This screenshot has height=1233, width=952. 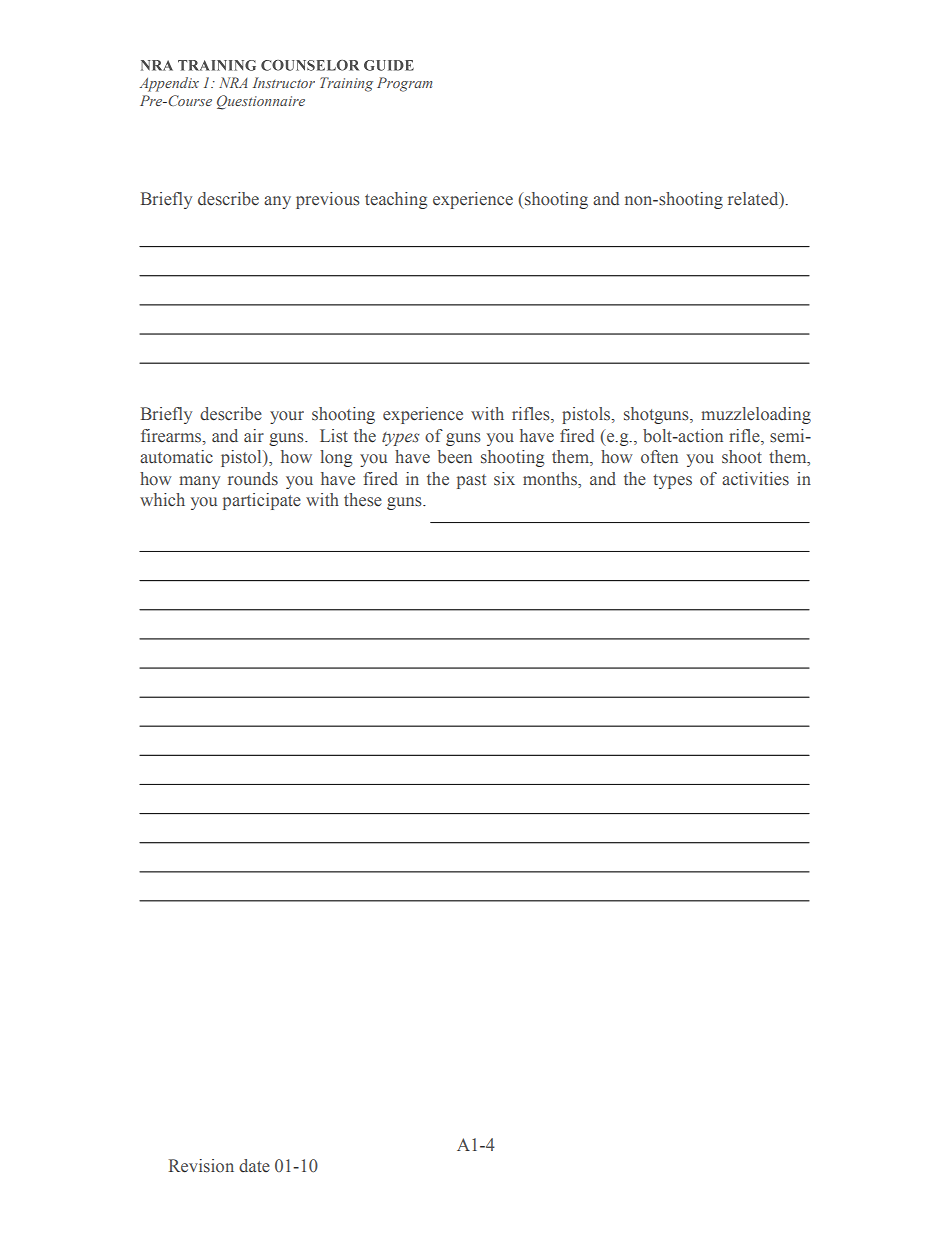 What do you see at coordinates (659, 457) in the screenshot?
I see `often` at bounding box center [659, 457].
